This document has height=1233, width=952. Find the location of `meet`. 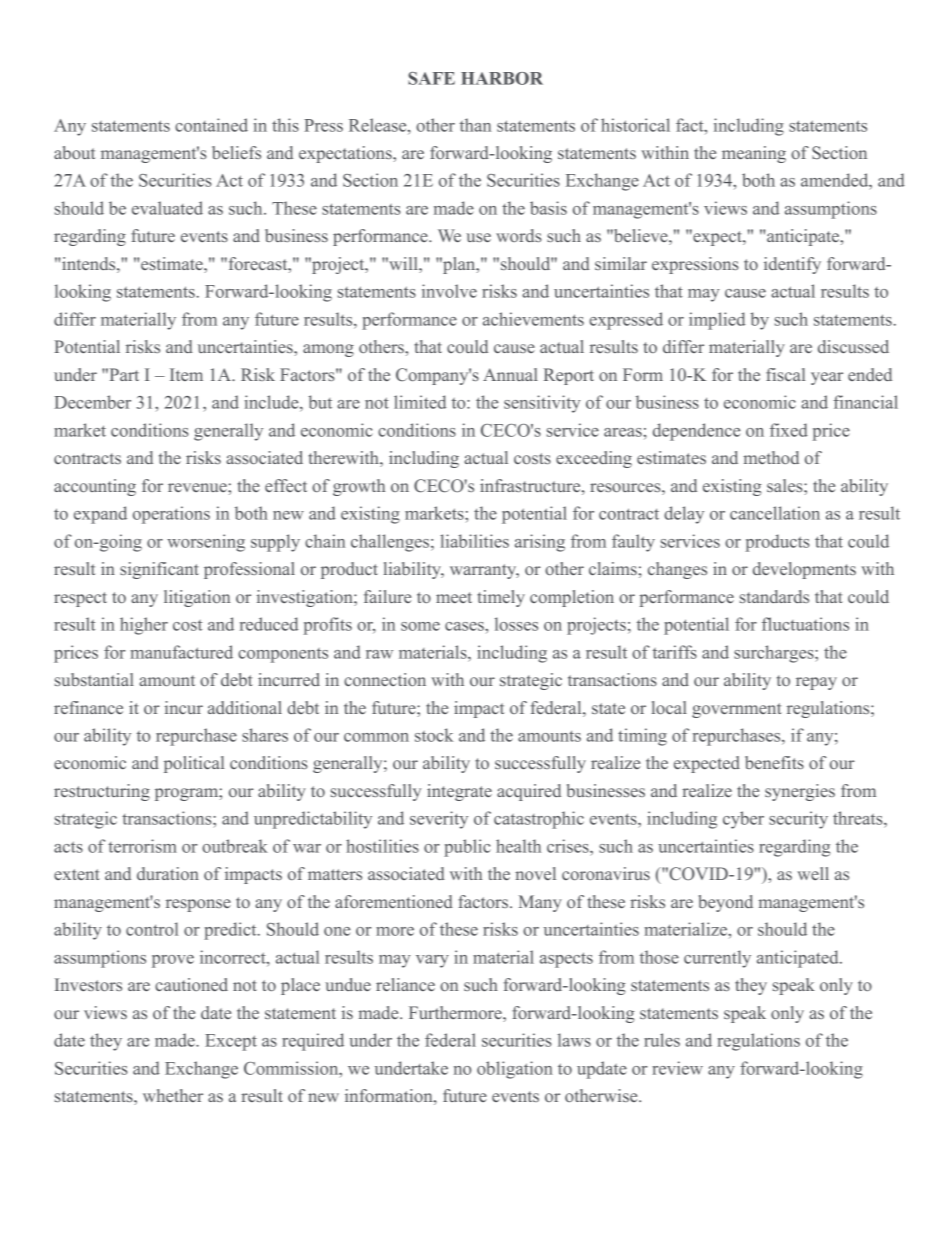

meet is located at coordinates (454, 597).
